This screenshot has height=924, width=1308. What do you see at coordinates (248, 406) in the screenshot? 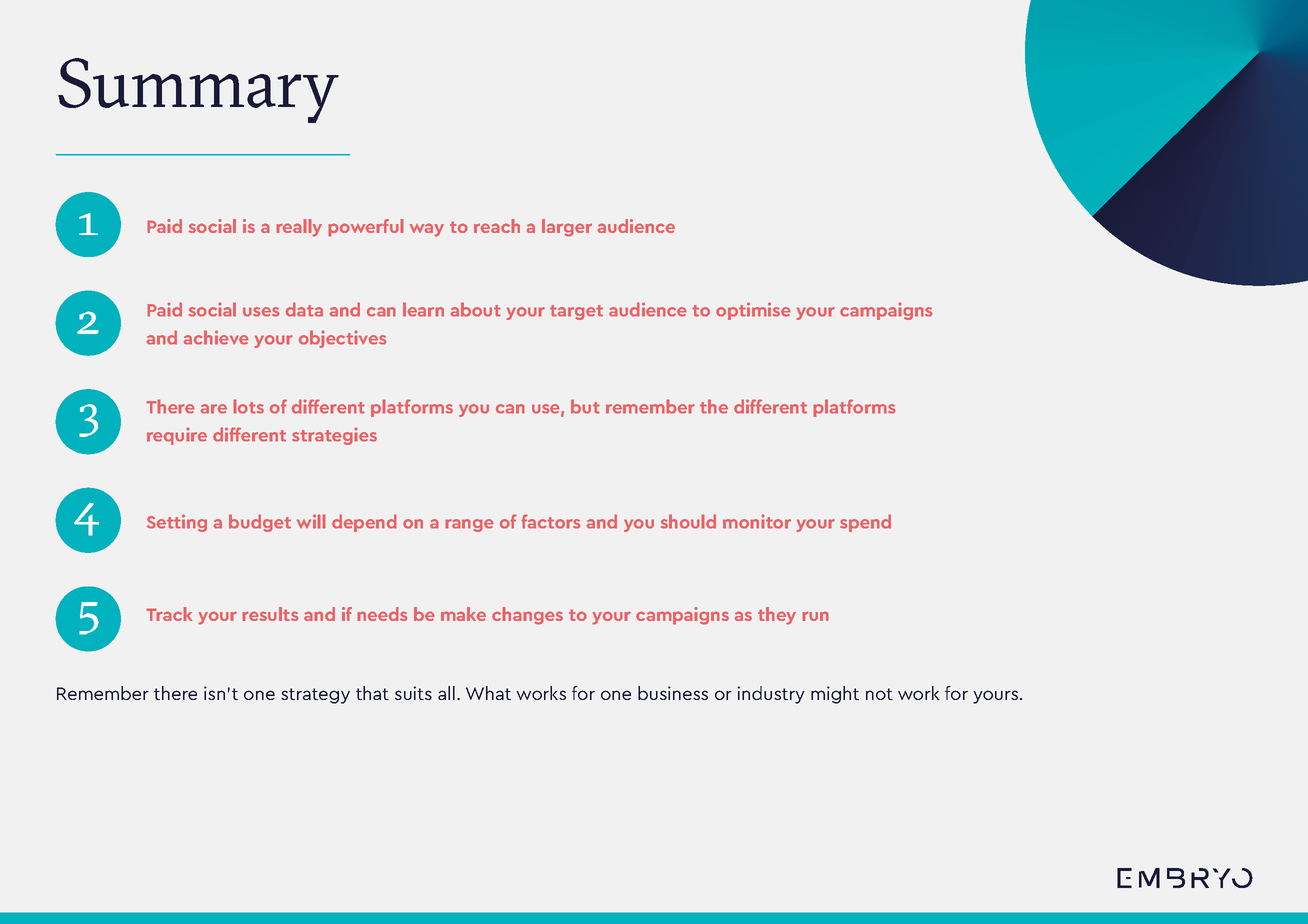
I see `lots` at bounding box center [248, 406].
